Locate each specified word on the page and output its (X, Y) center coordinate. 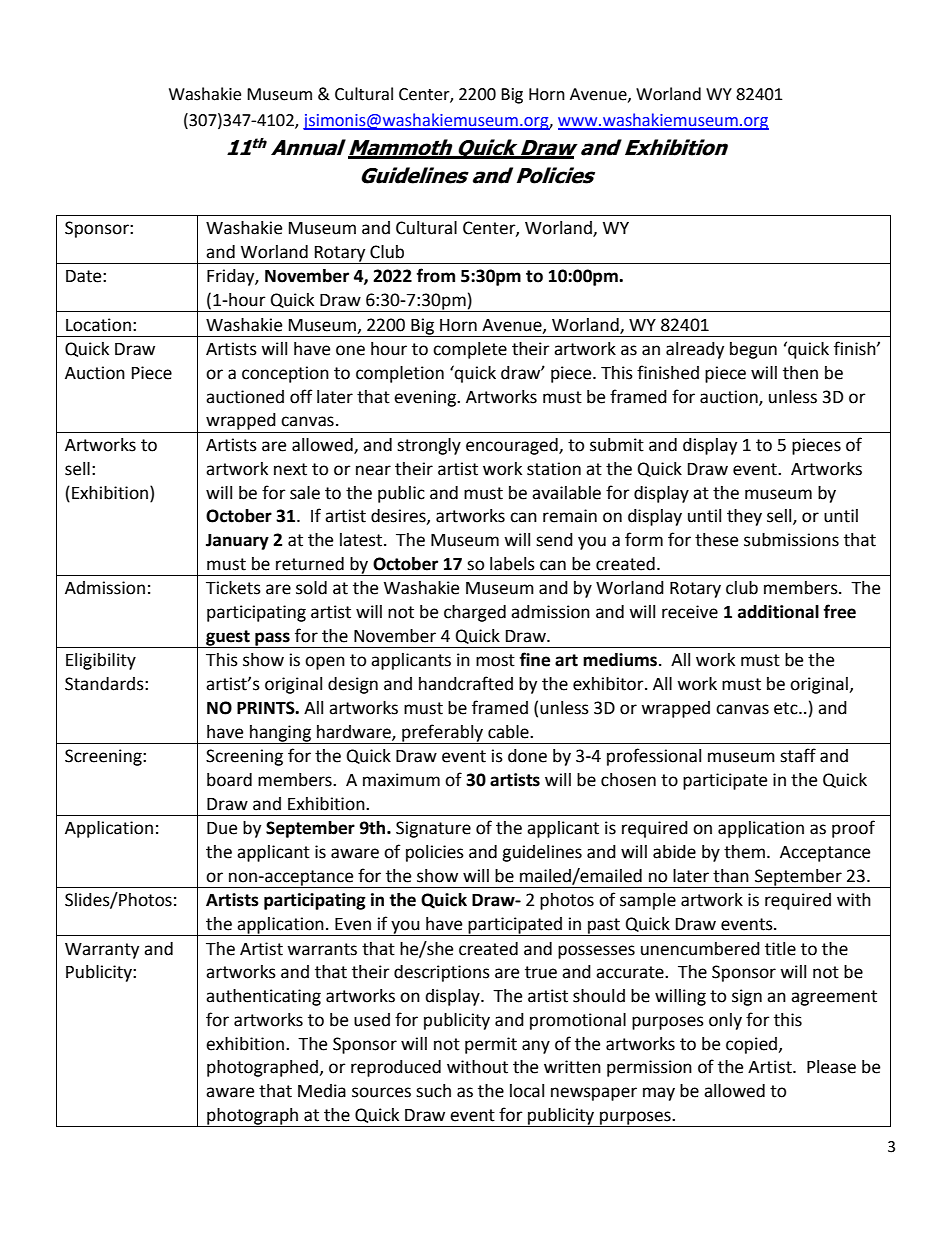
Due (222, 828)
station (554, 469)
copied (751, 1045)
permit (491, 1045)
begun (753, 350)
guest (228, 639)
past (604, 927)
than (731, 876)
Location (98, 325)
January (237, 542)
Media (322, 1091)
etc (787, 708)
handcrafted (466, 683)
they (744, 517)
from (436, 275)
